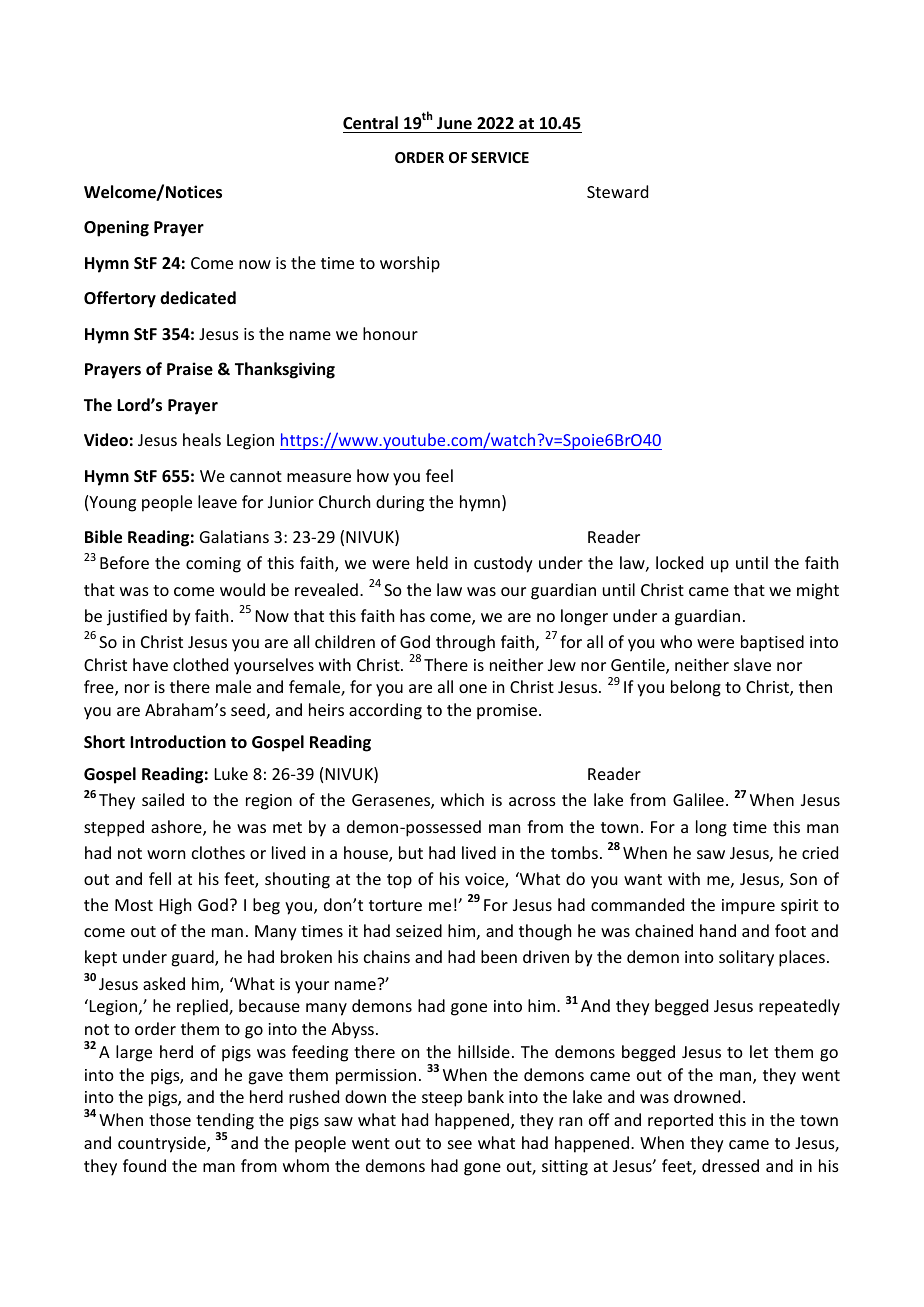 Image resolution: width=924 pixels, height=1307 pixels. I want to click on countryside, so click(163, 1144).
